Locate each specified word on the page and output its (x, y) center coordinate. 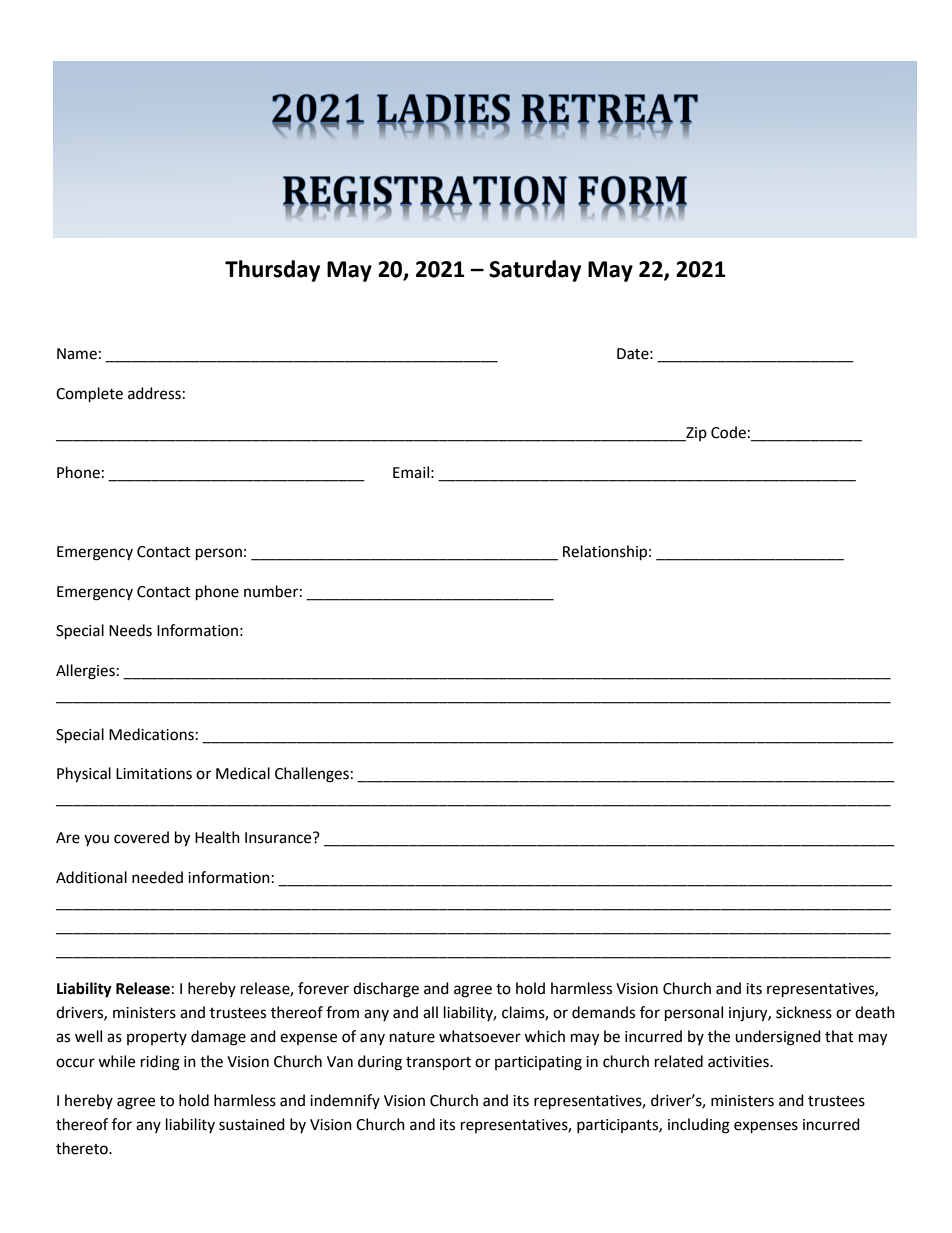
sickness (804, 1012)
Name (77, 354)
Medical (243, 773)
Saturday (535, 271)
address (154, 393)
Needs (130, 630)
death (875, 1012)
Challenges (312, 775)
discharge (386, 990)
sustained (252, 1124)
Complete (89, 395)
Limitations (154, 774)
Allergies (85, 672)
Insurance (279, 838)
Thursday (272, 271)
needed (157, 877)
